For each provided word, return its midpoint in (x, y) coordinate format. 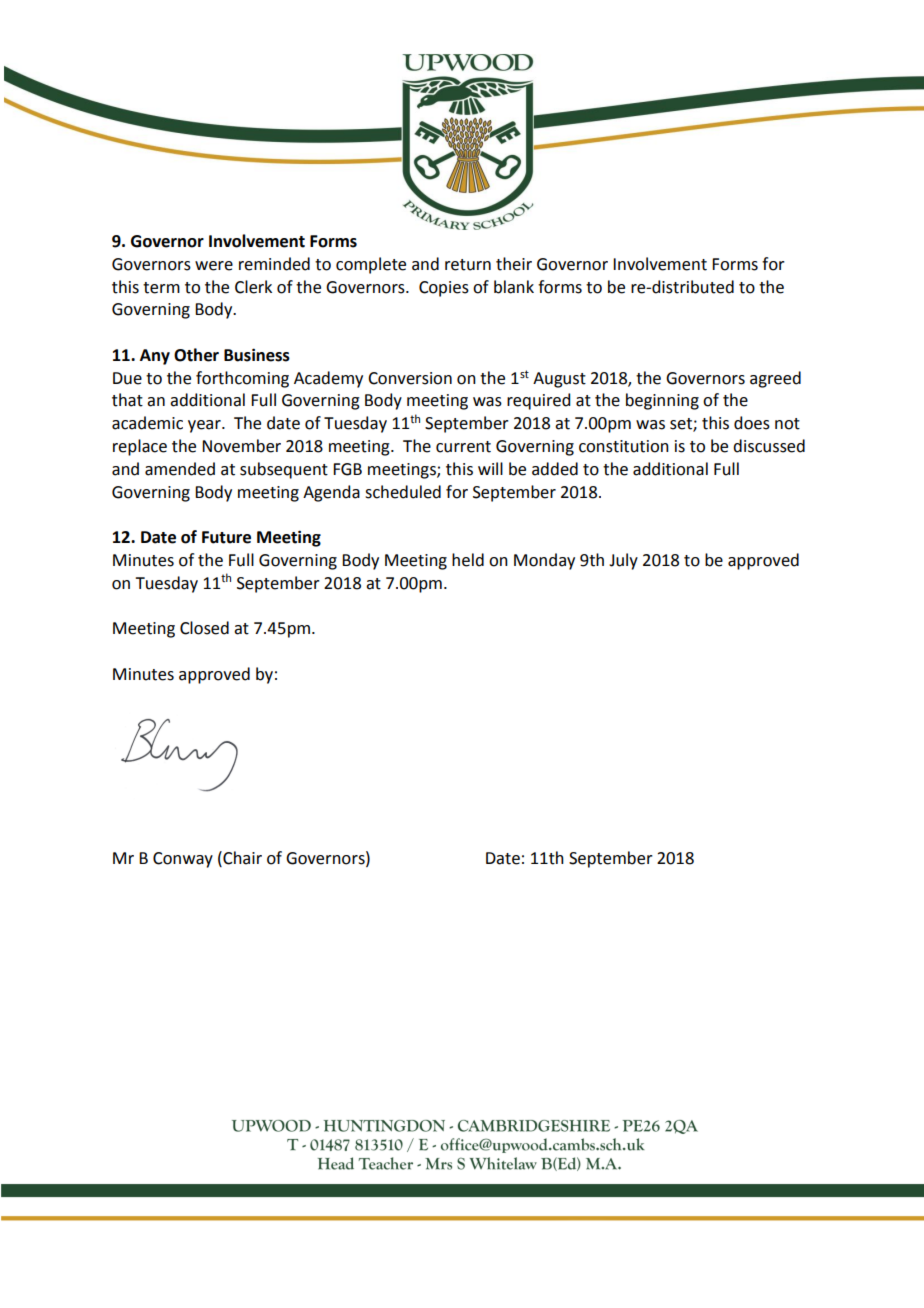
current (463, 447)
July (623, 561)
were (214, 266)
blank (514, 287)
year (205, 426)
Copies (444, 289)
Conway (183, 860)
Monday (544, 561)
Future (226, 537)
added (555, 469)
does (752, 423)
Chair (241, 858)
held (468, 560)
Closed (204, 628)
